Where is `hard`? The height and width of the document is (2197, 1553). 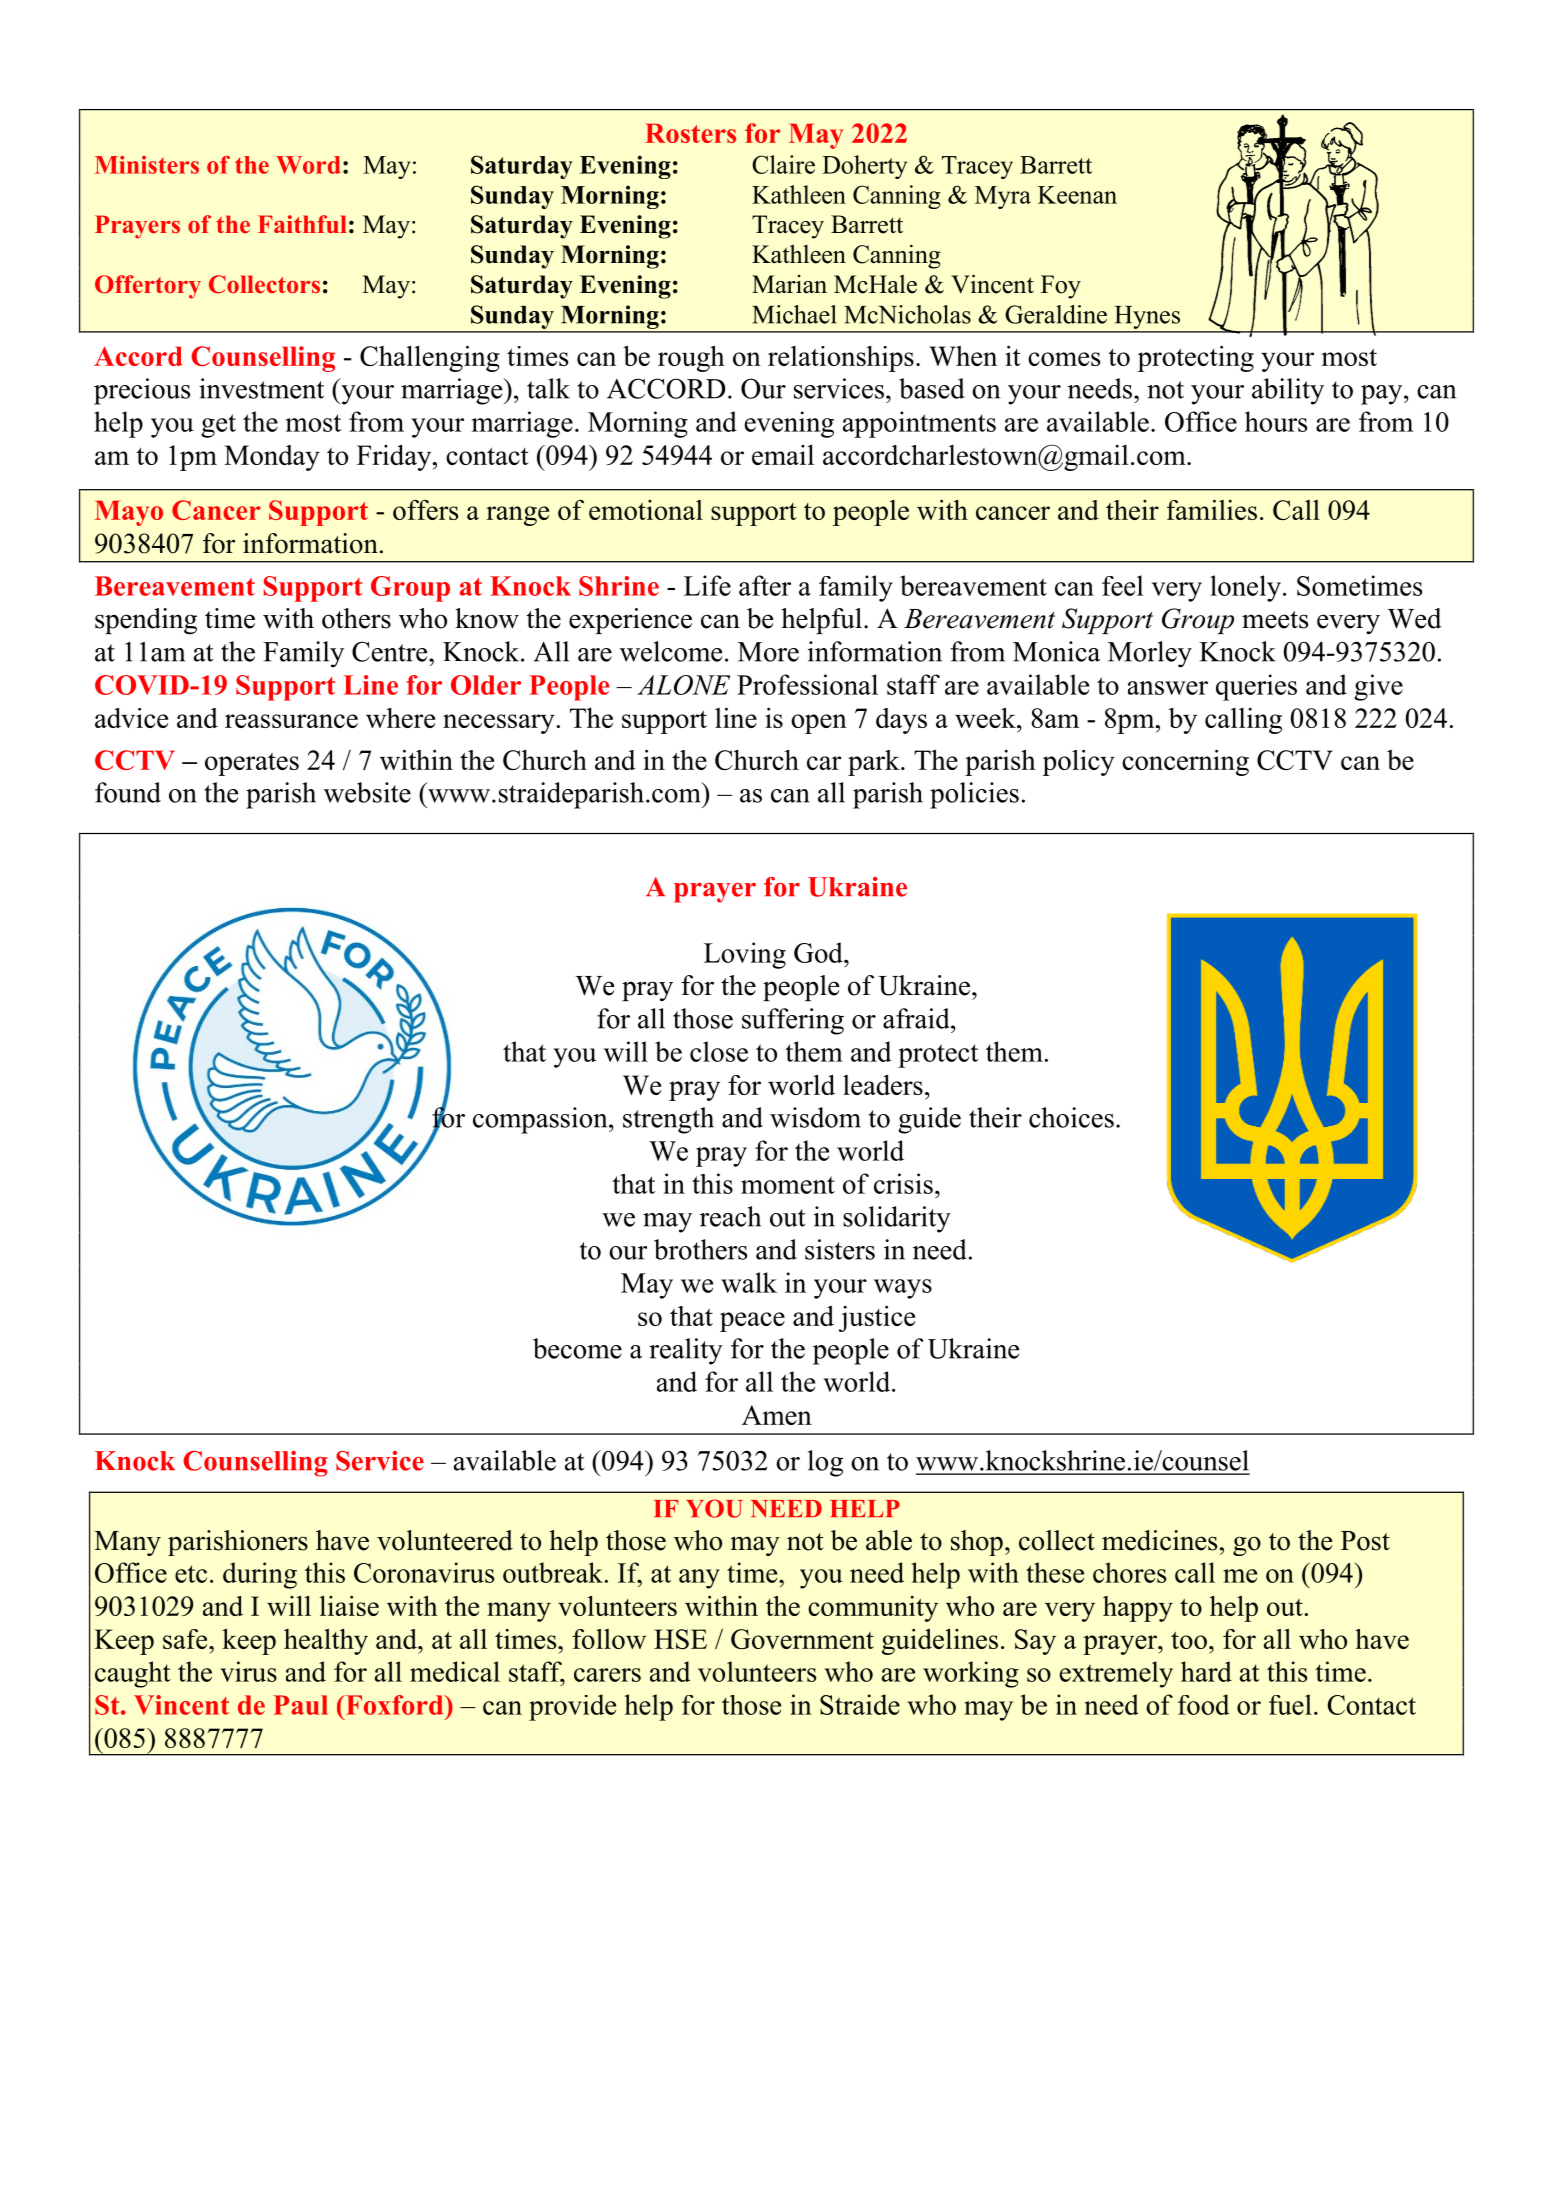 hard is located at coordinates (1206, 1671).
